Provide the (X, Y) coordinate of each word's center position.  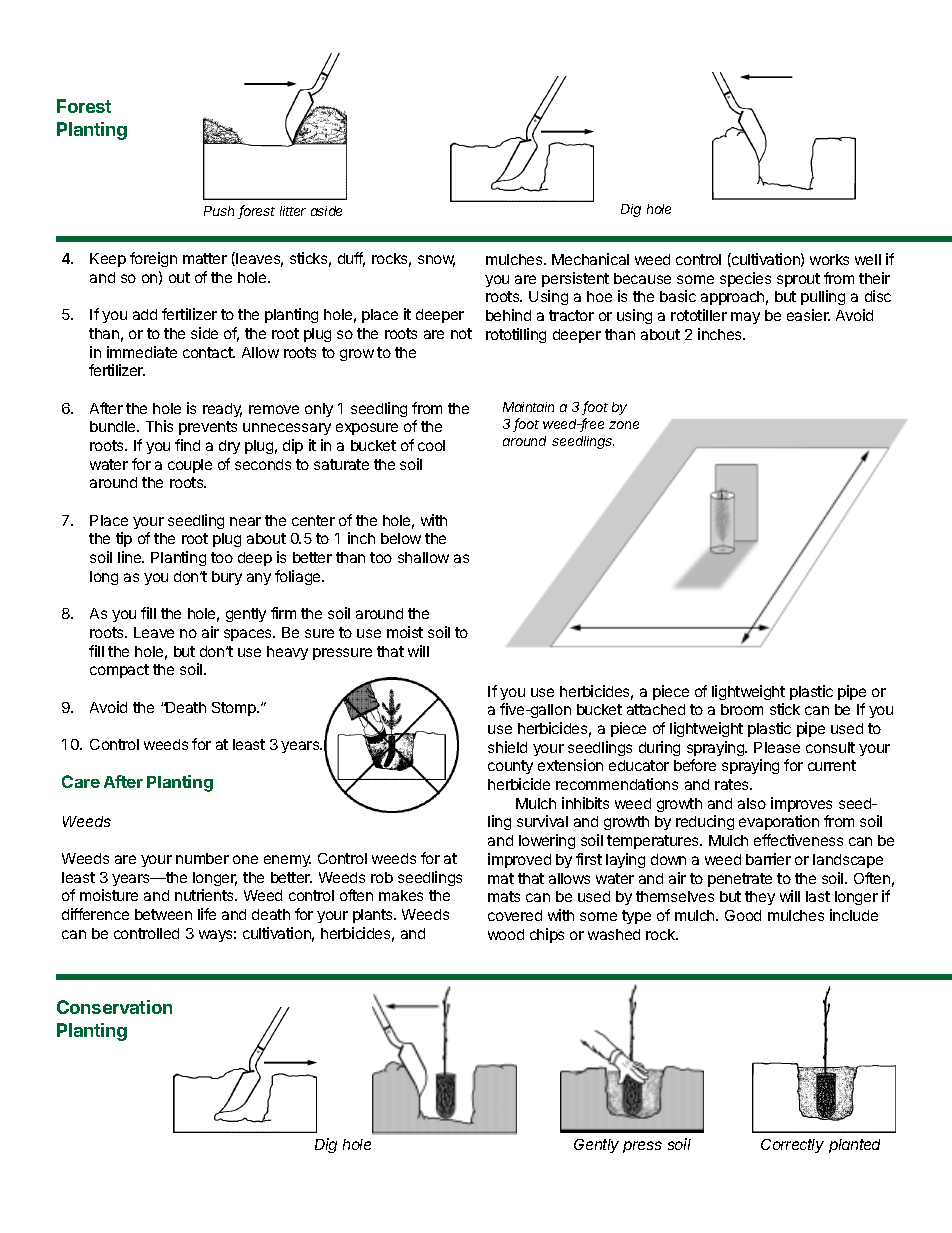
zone (624, 425)
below (401, 538)
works (829, 259)
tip (124, 539)
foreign (153, 259)
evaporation (779, 822)
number (202, 858)
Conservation (114, 1007)
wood (506, 934)
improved (519, 860)
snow (436, 261)
